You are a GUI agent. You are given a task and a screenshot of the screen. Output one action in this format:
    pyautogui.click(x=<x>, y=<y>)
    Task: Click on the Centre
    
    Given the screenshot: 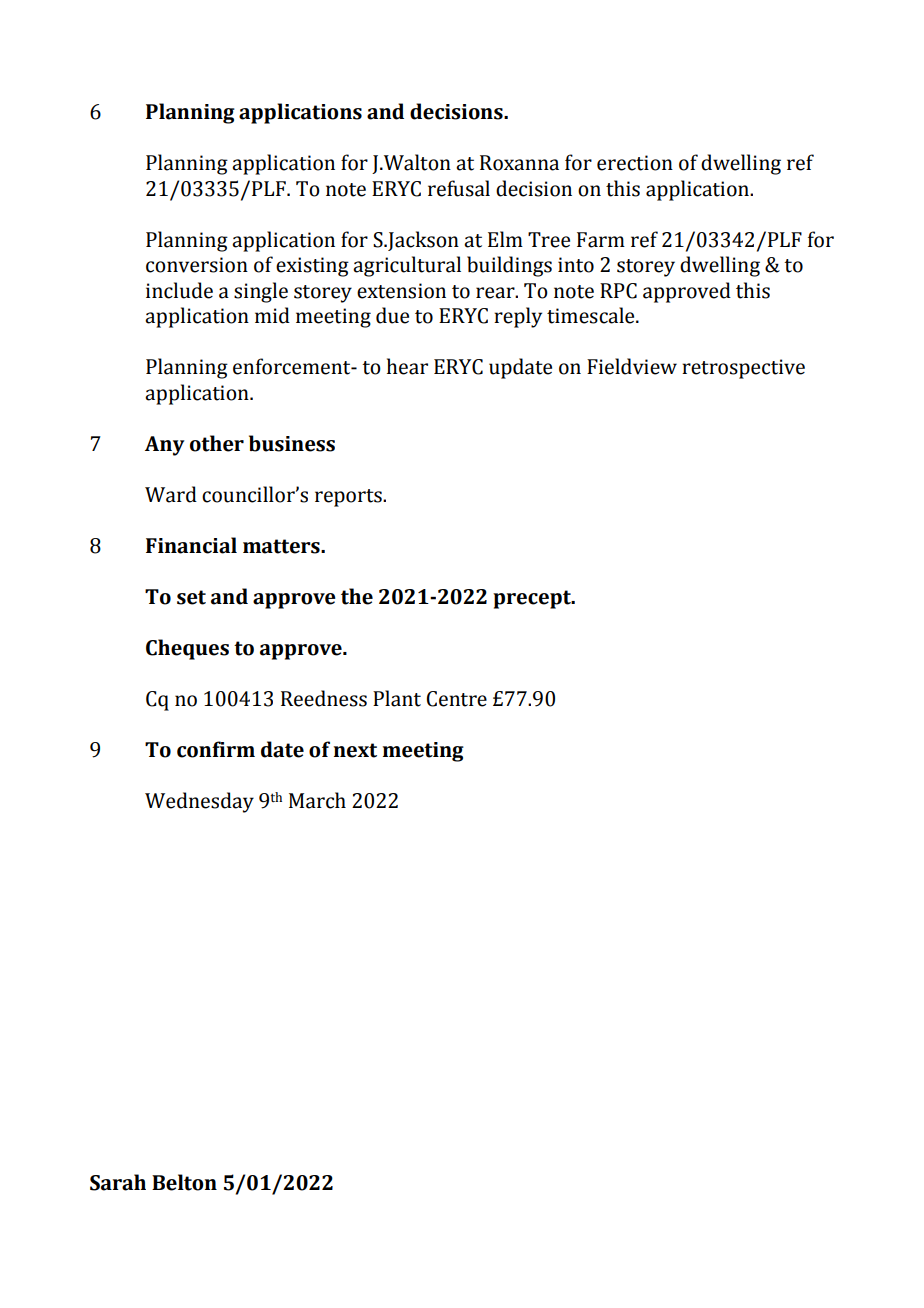 What is the action you would take?
    pyautogui.click(x=457, y=699)
